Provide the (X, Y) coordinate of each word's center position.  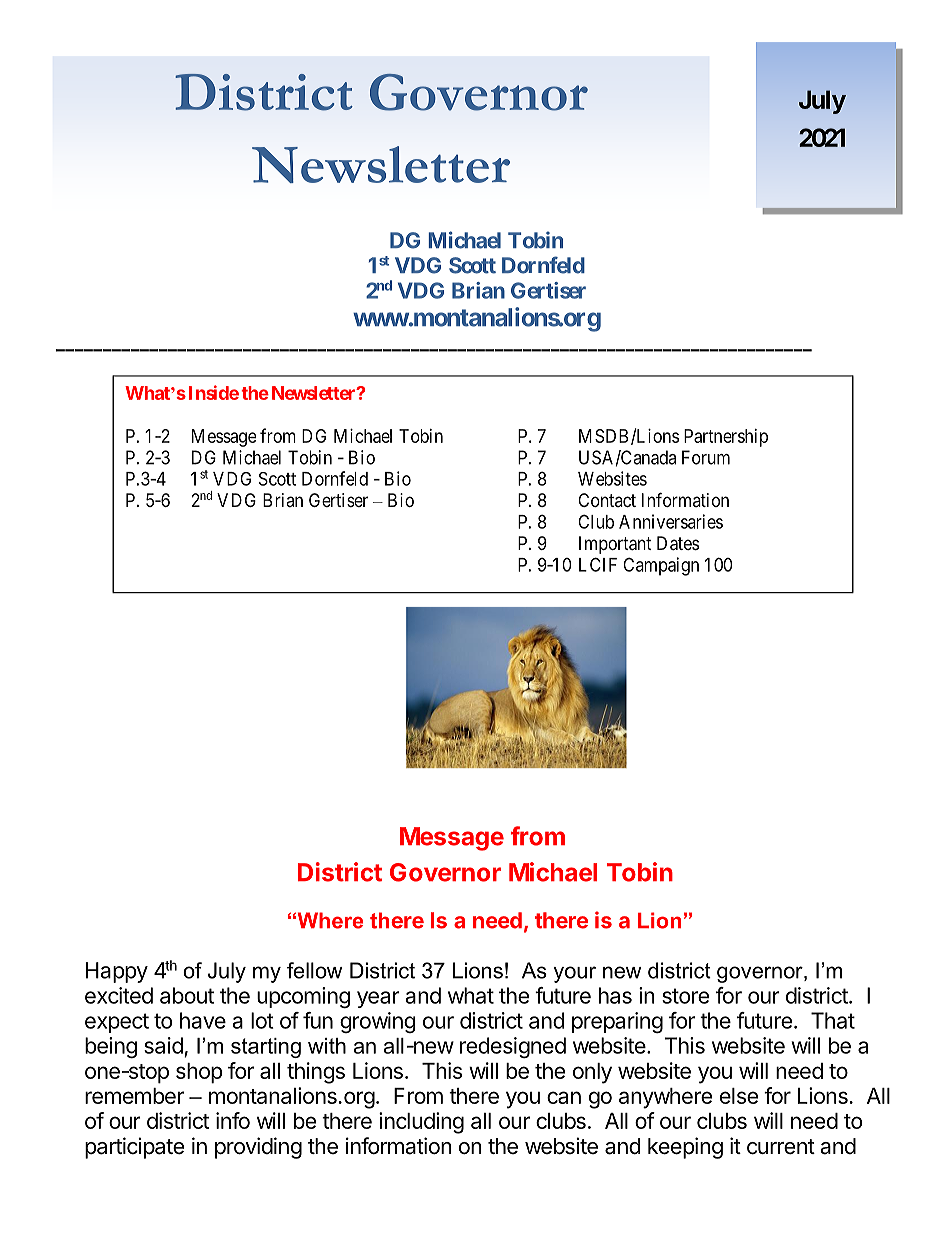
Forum (706, 457)
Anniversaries (671, 521)
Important (615, 545)
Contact (607, 500)
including (421, 1123)
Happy (117, 972)
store (685, 996)
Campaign (661, 566)
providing (258, 1148)
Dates (678, 543)
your (575, 974)
